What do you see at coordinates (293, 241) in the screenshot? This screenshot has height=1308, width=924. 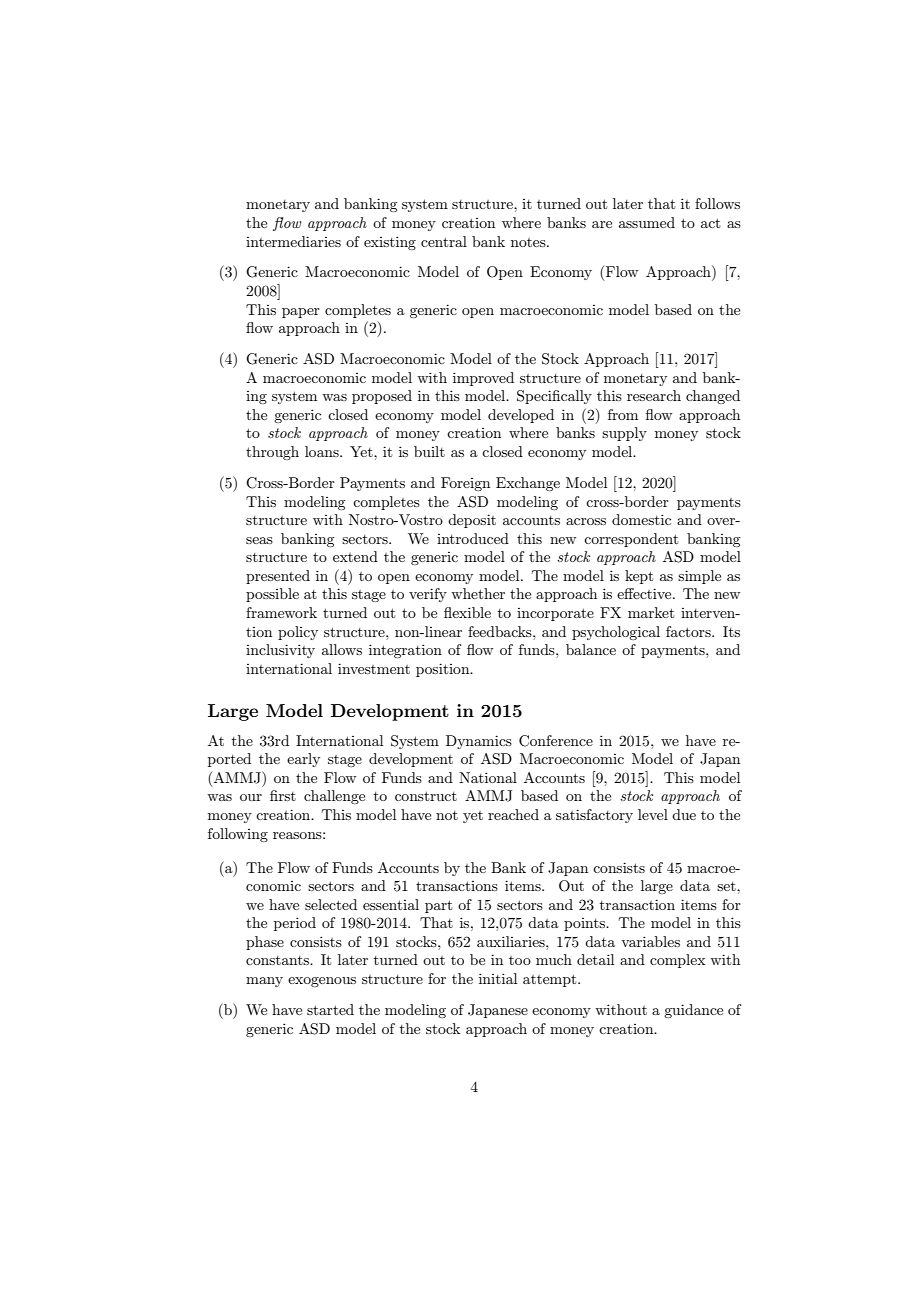 I see `intermediaries` at bounding box center [293, 241].
